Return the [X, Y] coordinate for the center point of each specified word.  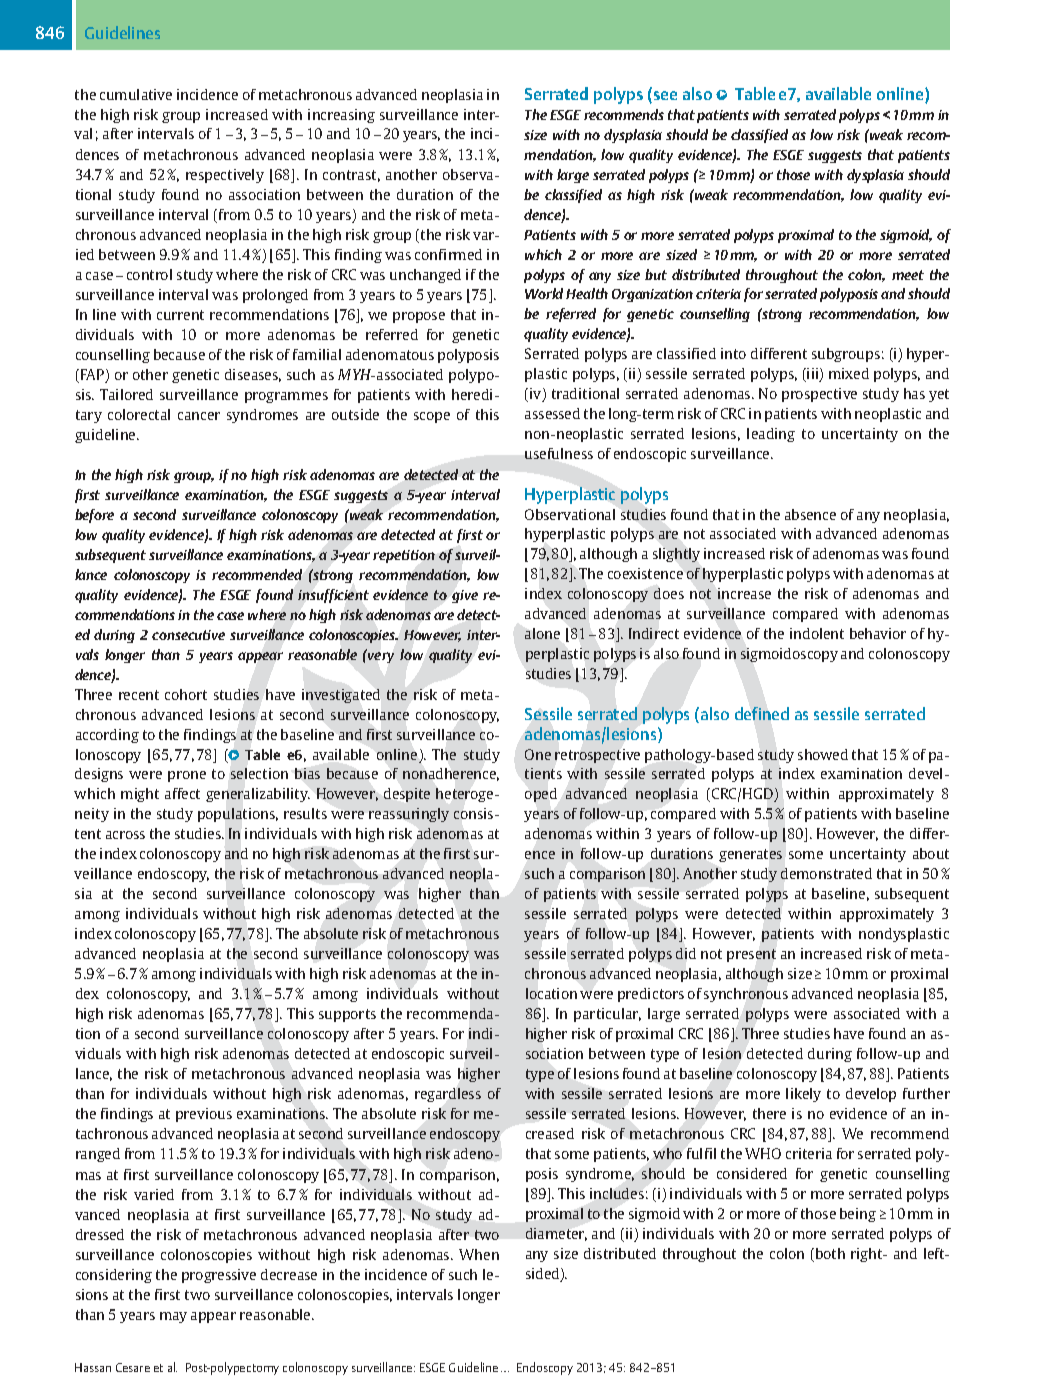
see [665, 95]
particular [607, 1015]
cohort [186, 694]
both [830, 1253]
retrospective [597, 756]
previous [204, 1115]
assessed [552, 413]
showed [823, 754]
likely [803, 1095]
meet [908, 275]
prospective [819, 395]
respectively [225, 176]
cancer [199, 416]
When [479, 1254]
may [173, 1317]
